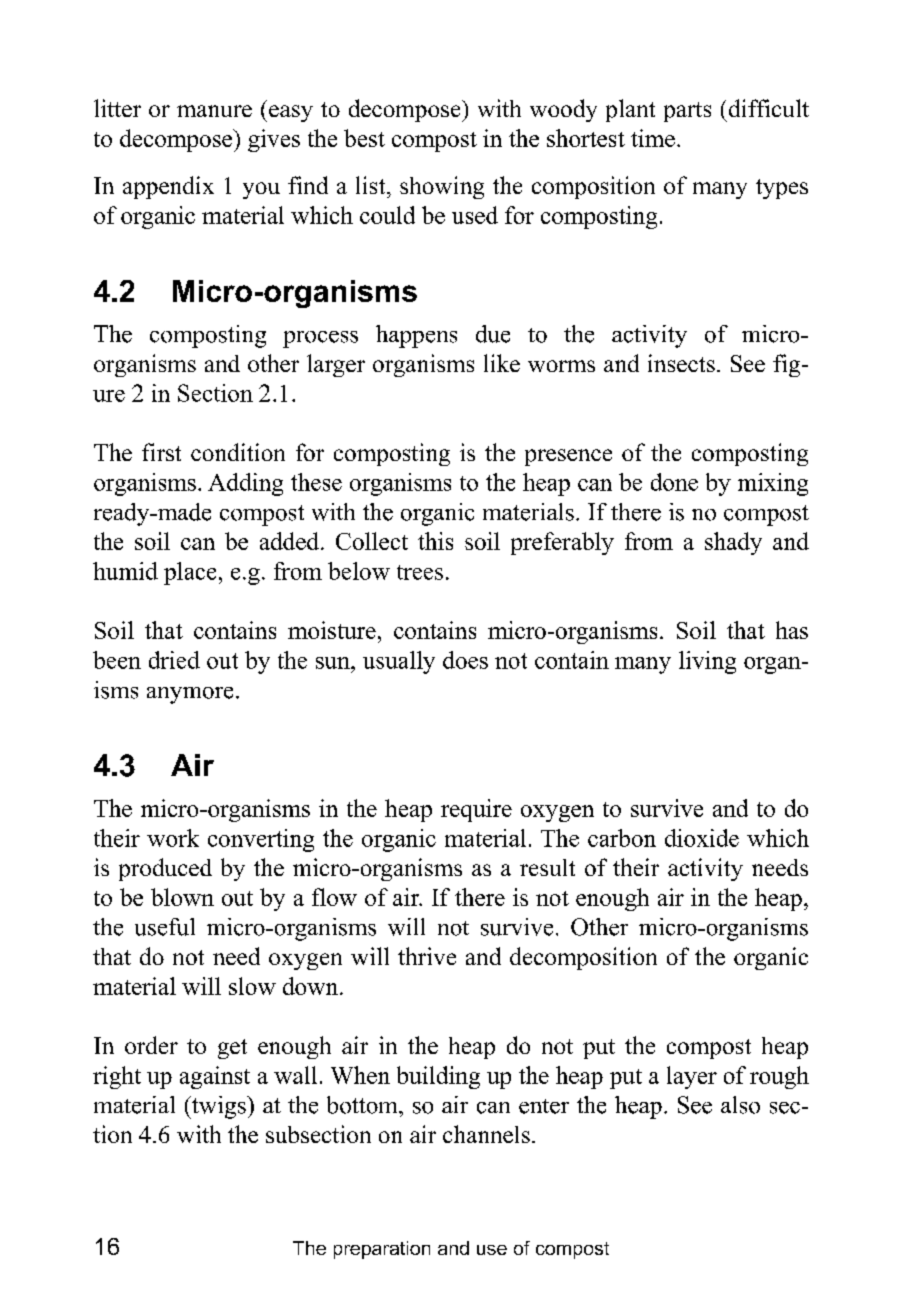  I want to click on manure, so click(214, 111).
